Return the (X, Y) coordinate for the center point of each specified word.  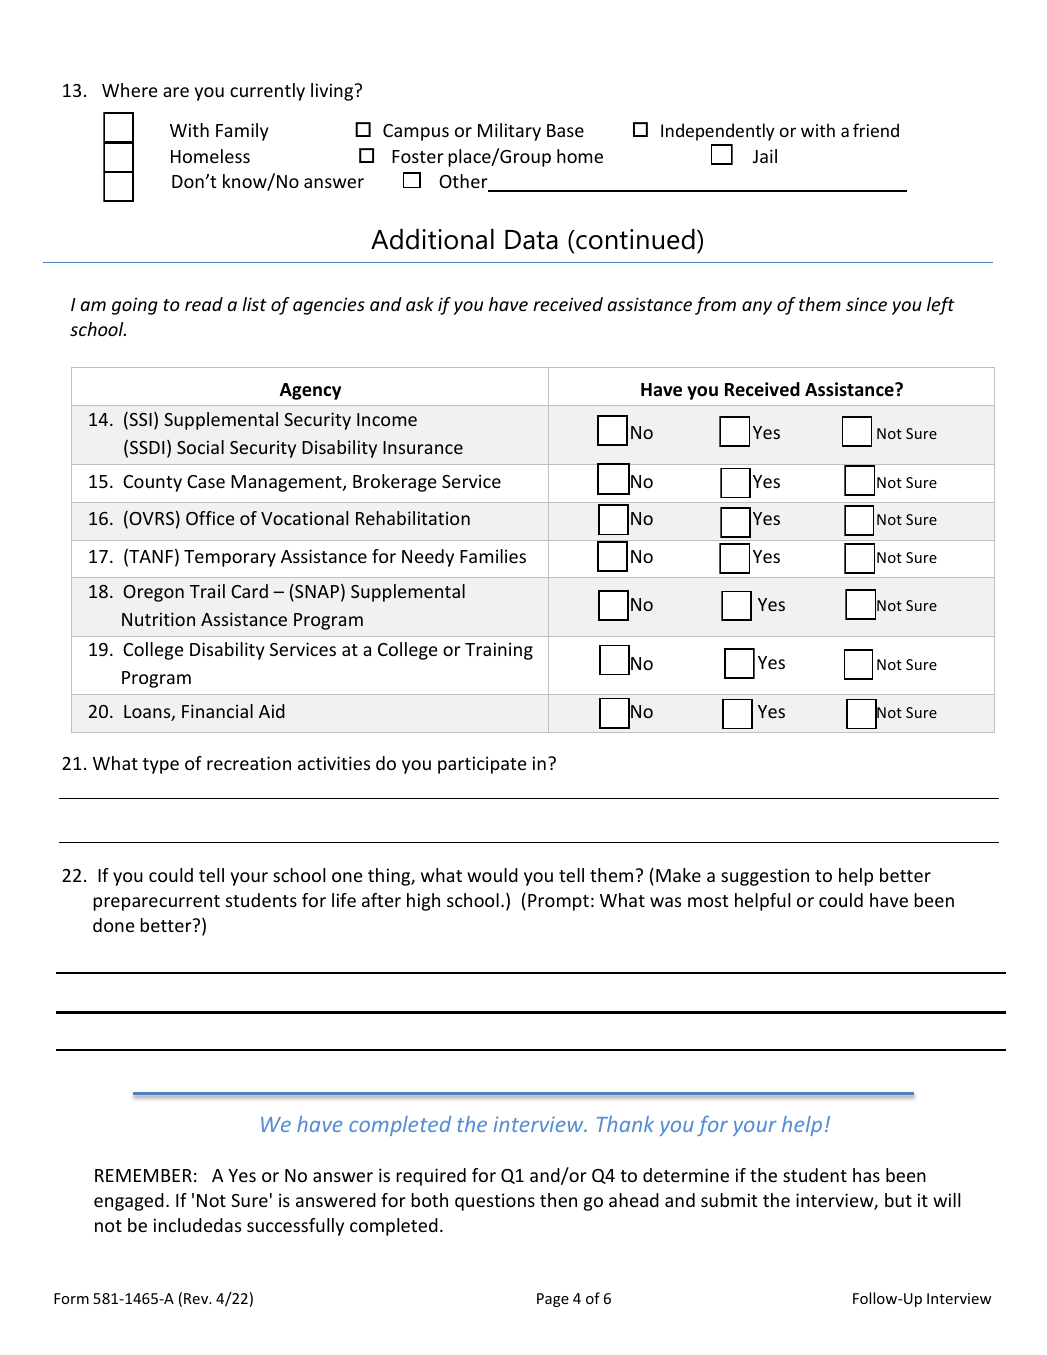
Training (499, 651)
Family (242, 132)
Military (509, 132)
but (898, 1200)
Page (553, 1300)
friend (876, 130)
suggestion (765, 877)
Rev (197, 1298)
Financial (217, 711)
